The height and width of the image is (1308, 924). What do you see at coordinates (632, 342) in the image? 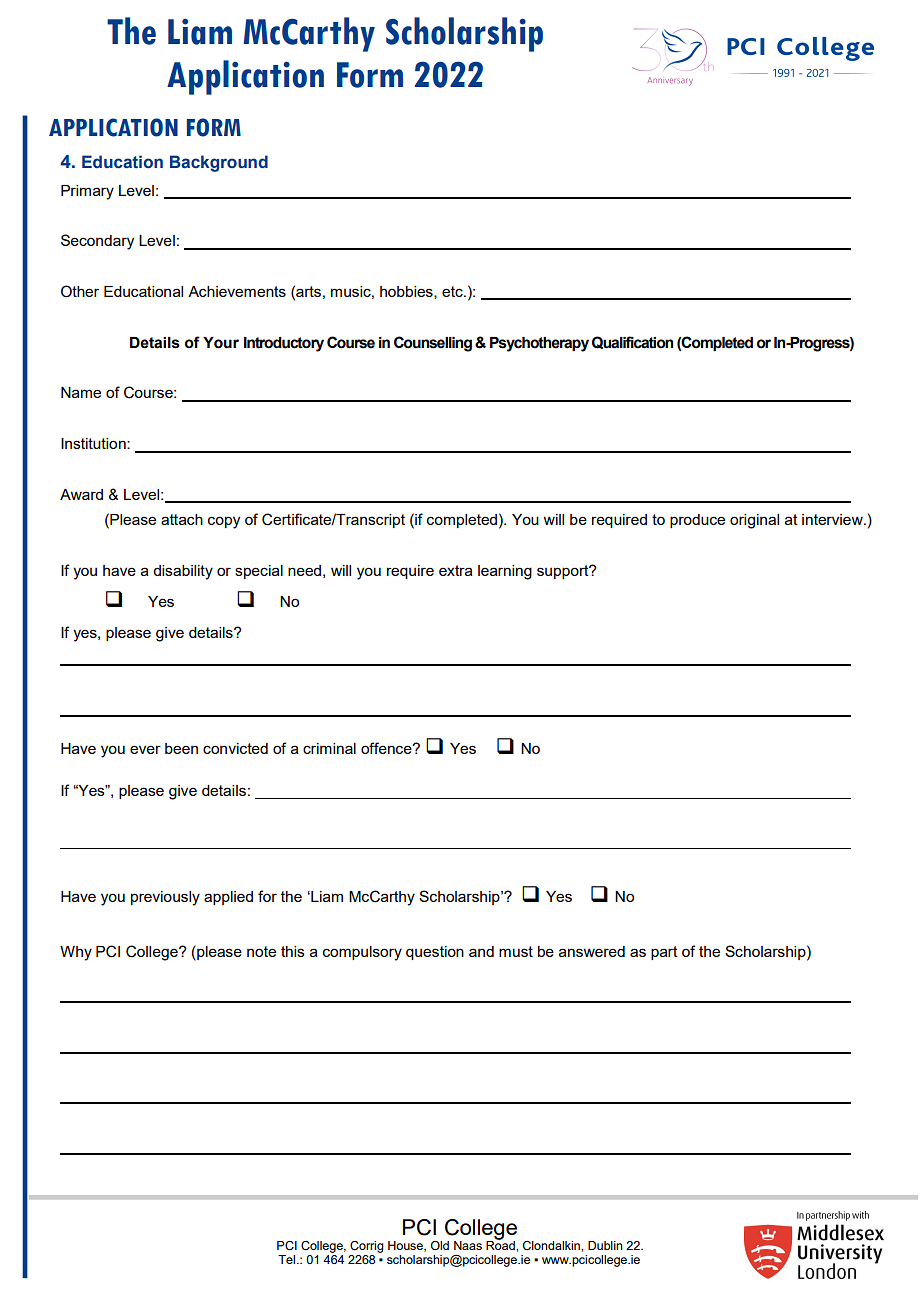
I see `Qualification` at bounding box center [632, 342].
